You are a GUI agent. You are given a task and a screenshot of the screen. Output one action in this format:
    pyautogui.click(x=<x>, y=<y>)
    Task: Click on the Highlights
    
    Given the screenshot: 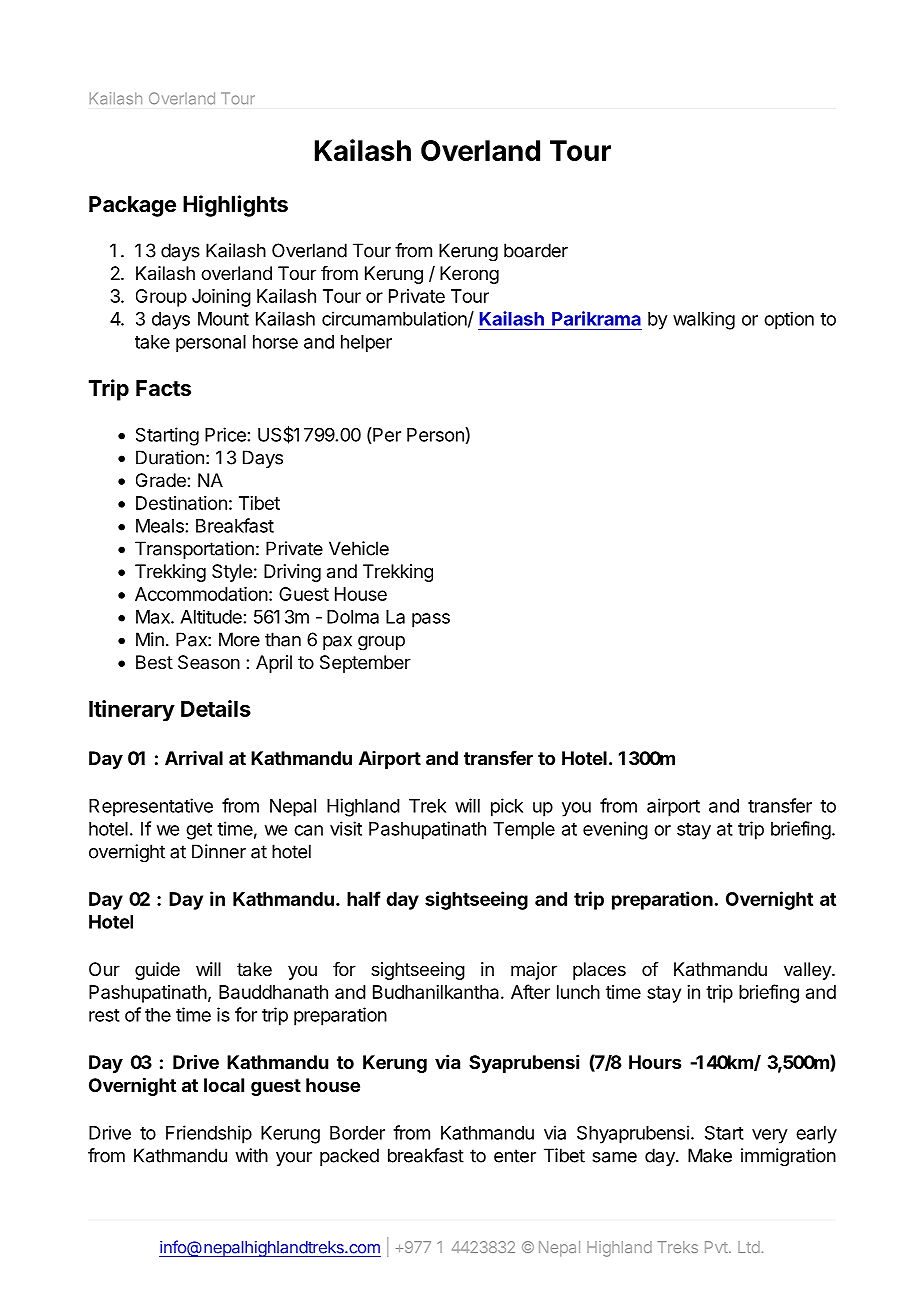 What is the action you would take?
    pyautogui.click(x=235, y=206)
